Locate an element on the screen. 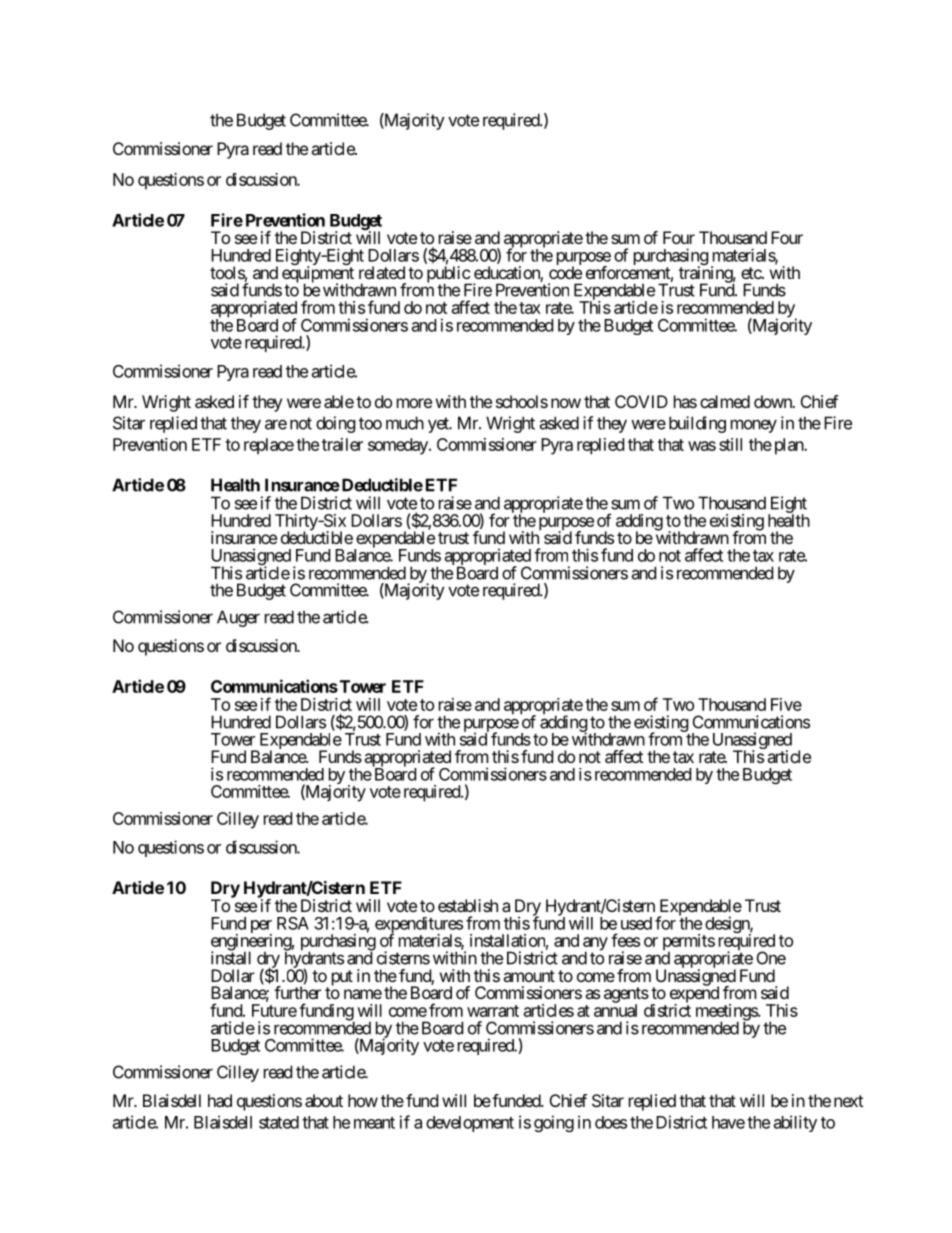 This screenshot has height=1233, width=952. RSA is located at coordinates (293, 923).
